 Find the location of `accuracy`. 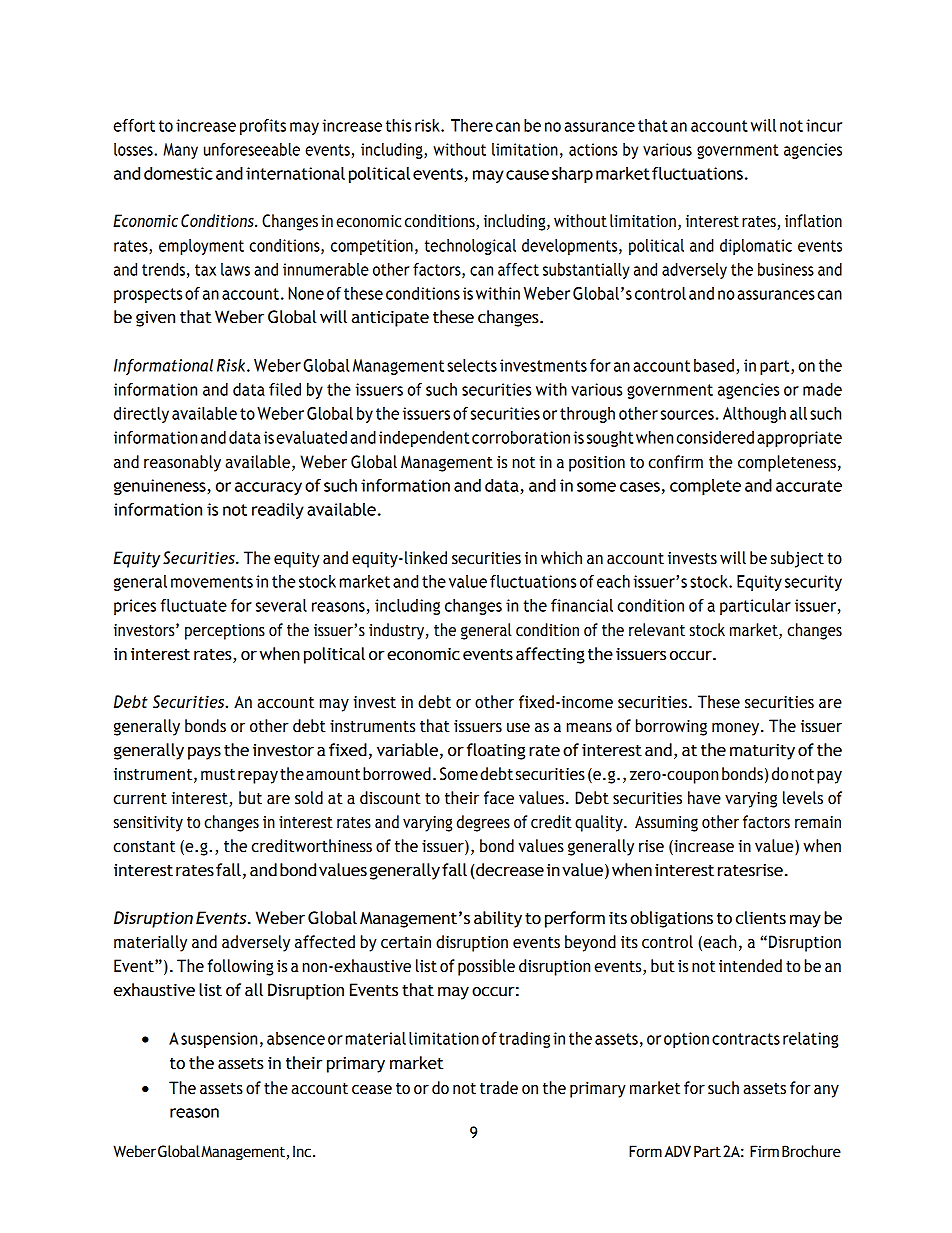

accuracy is located at coordinates (268, 488).
